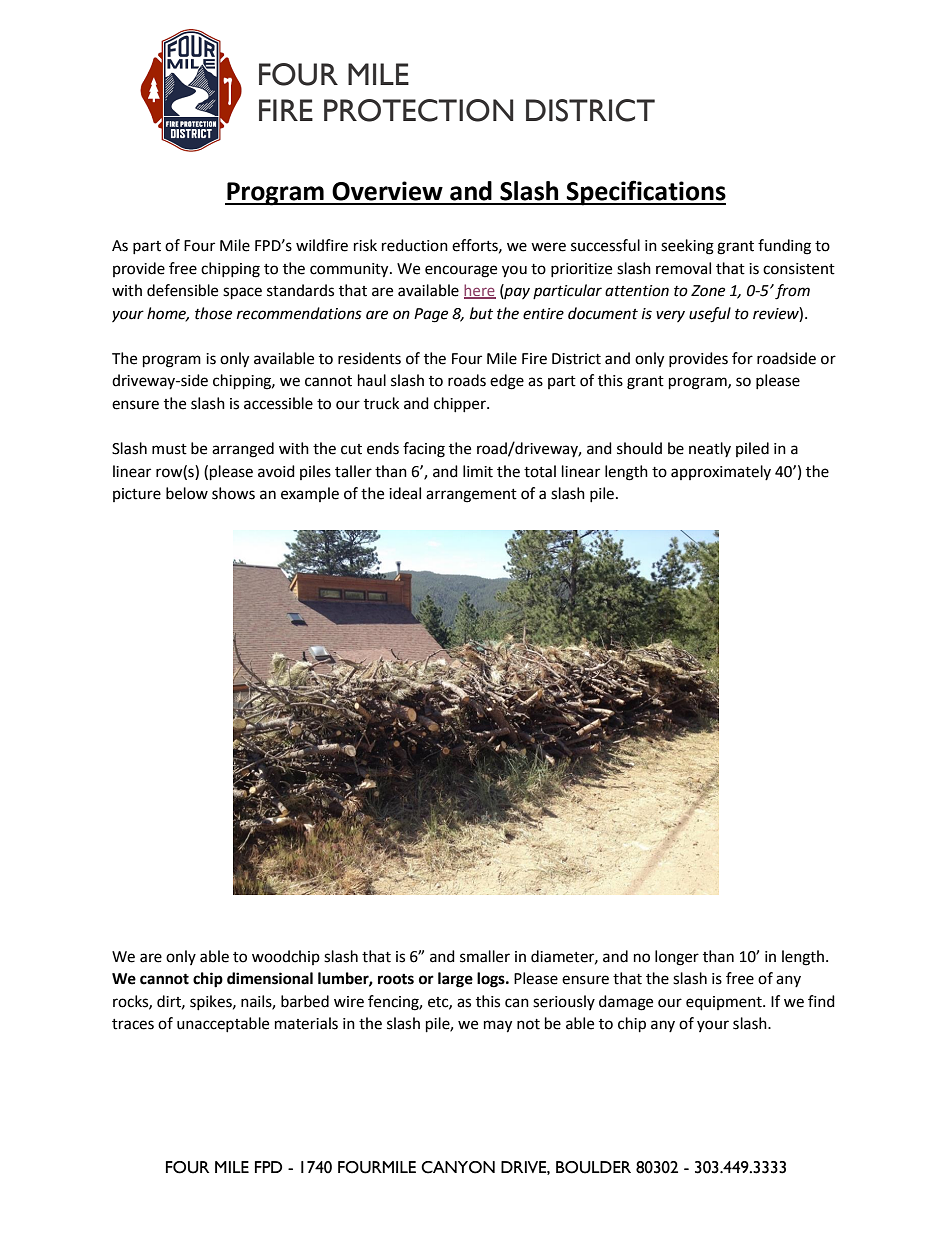 The image size is (952, 1233). I want to click on PROTECTION, so click(418, 110).
